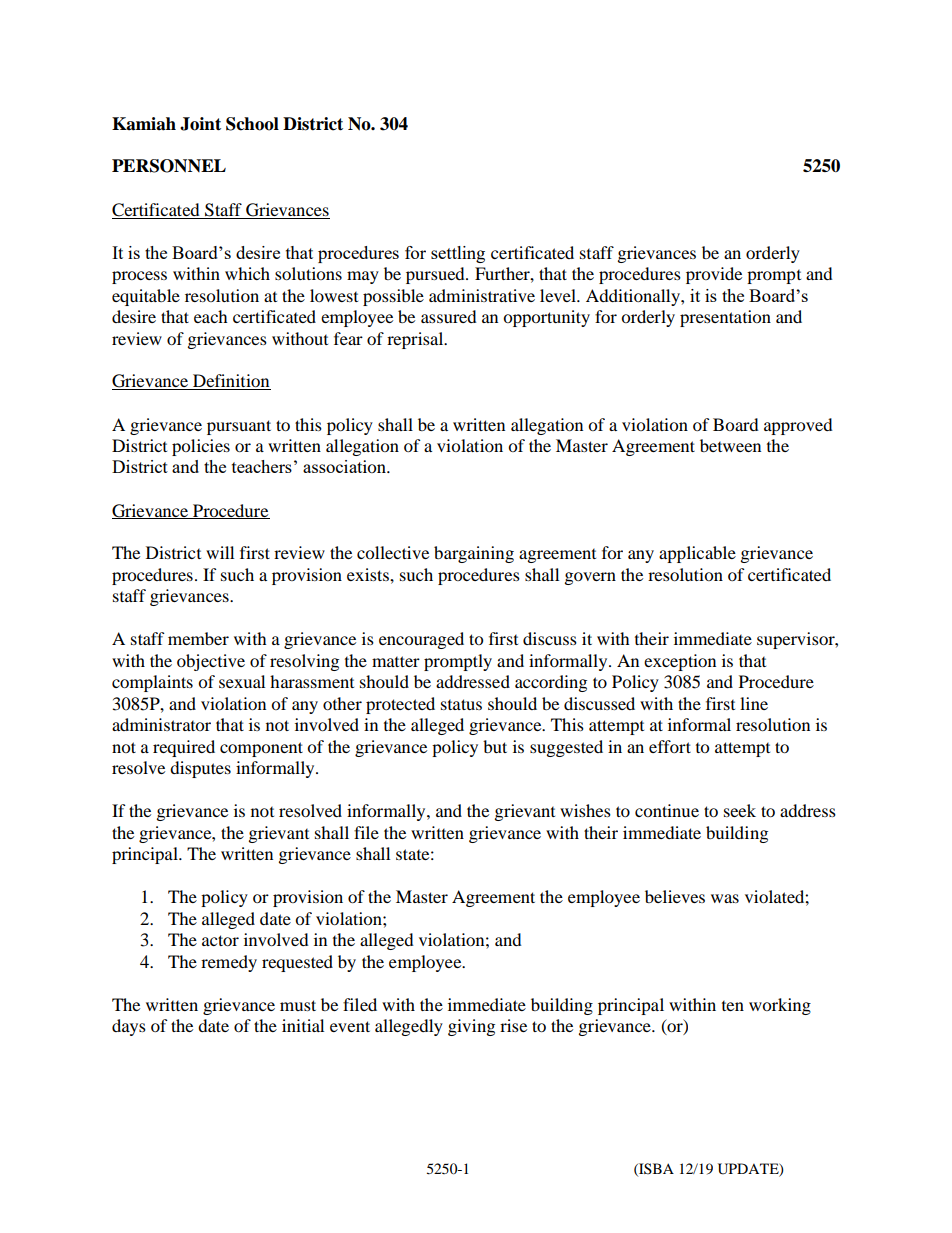 The width and height of the document is (952, 1233). I want to click on Joint, so click(200, 124).
